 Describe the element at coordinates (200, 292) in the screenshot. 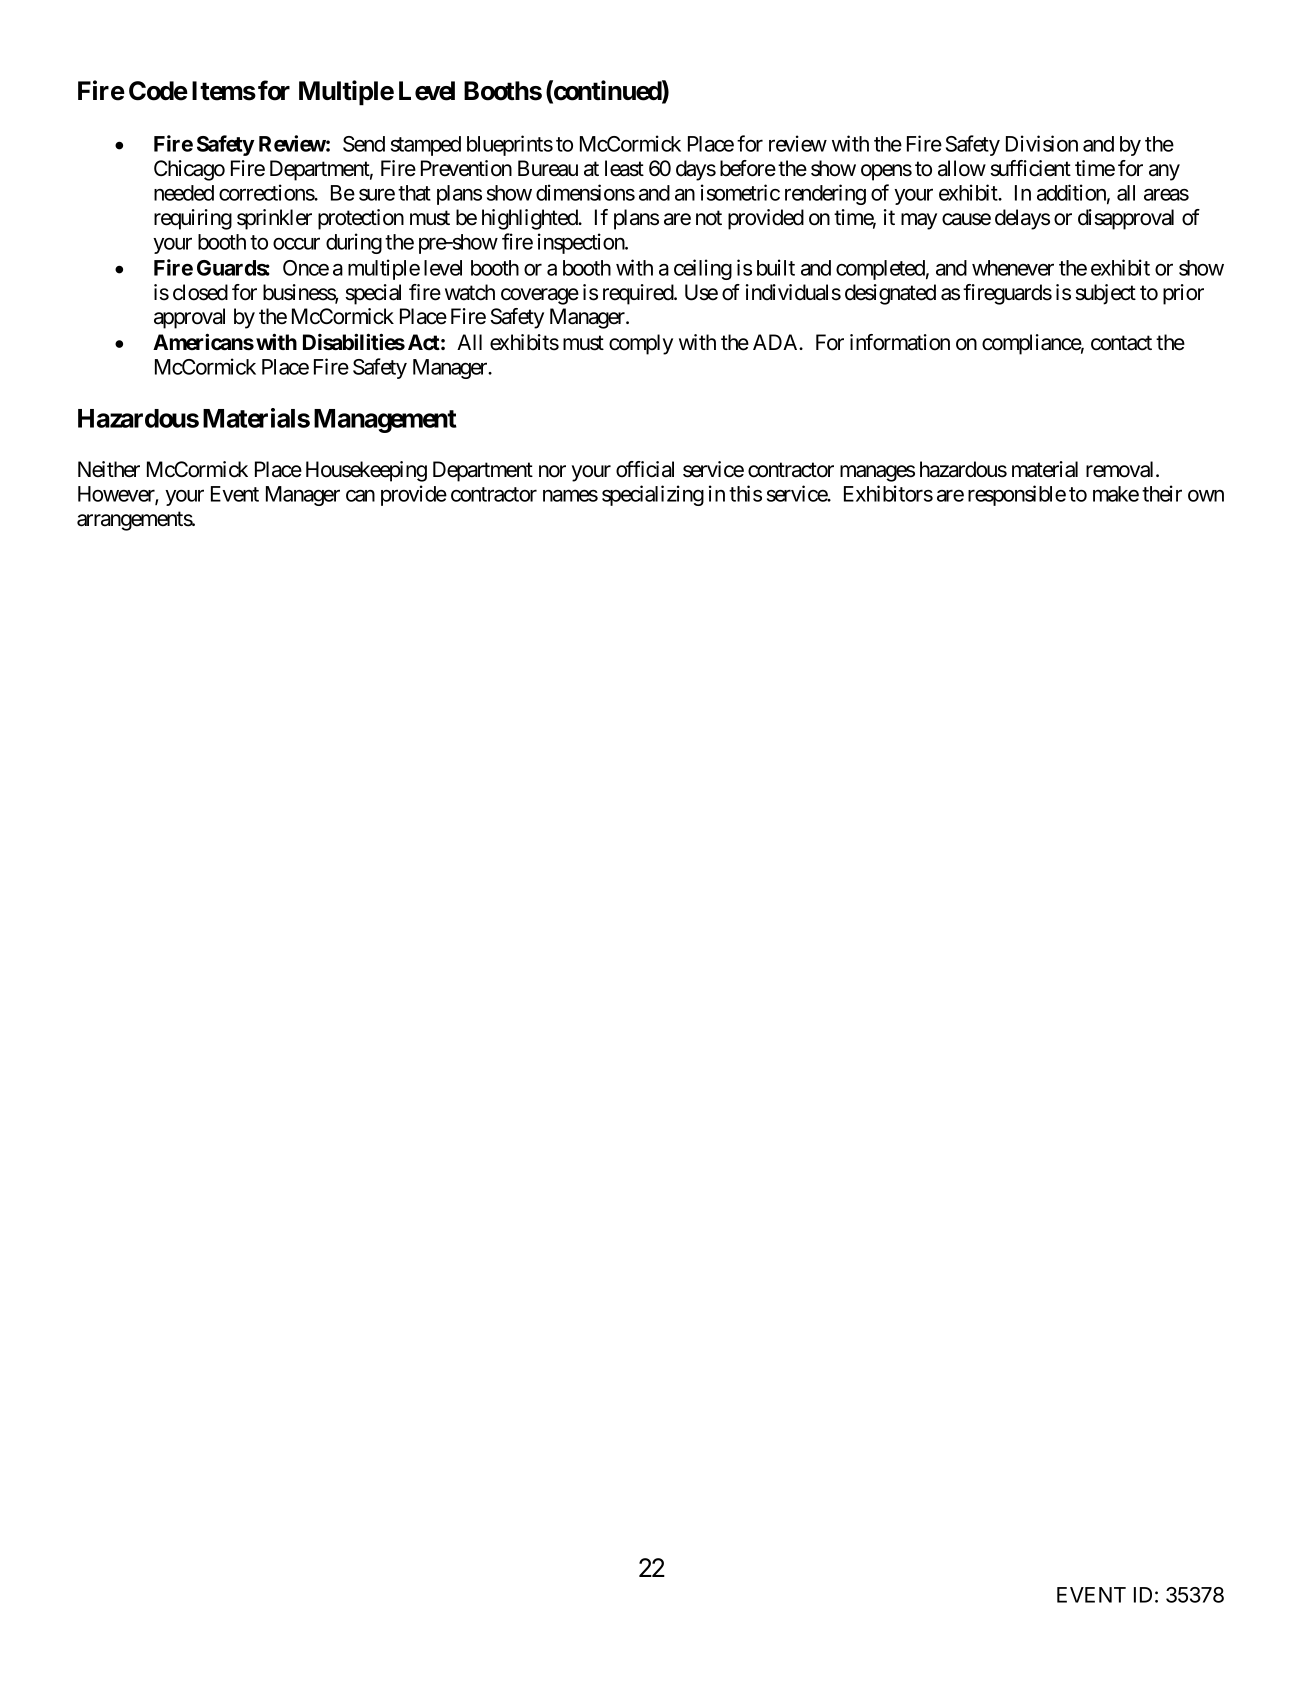

I see `closed` at that location.
